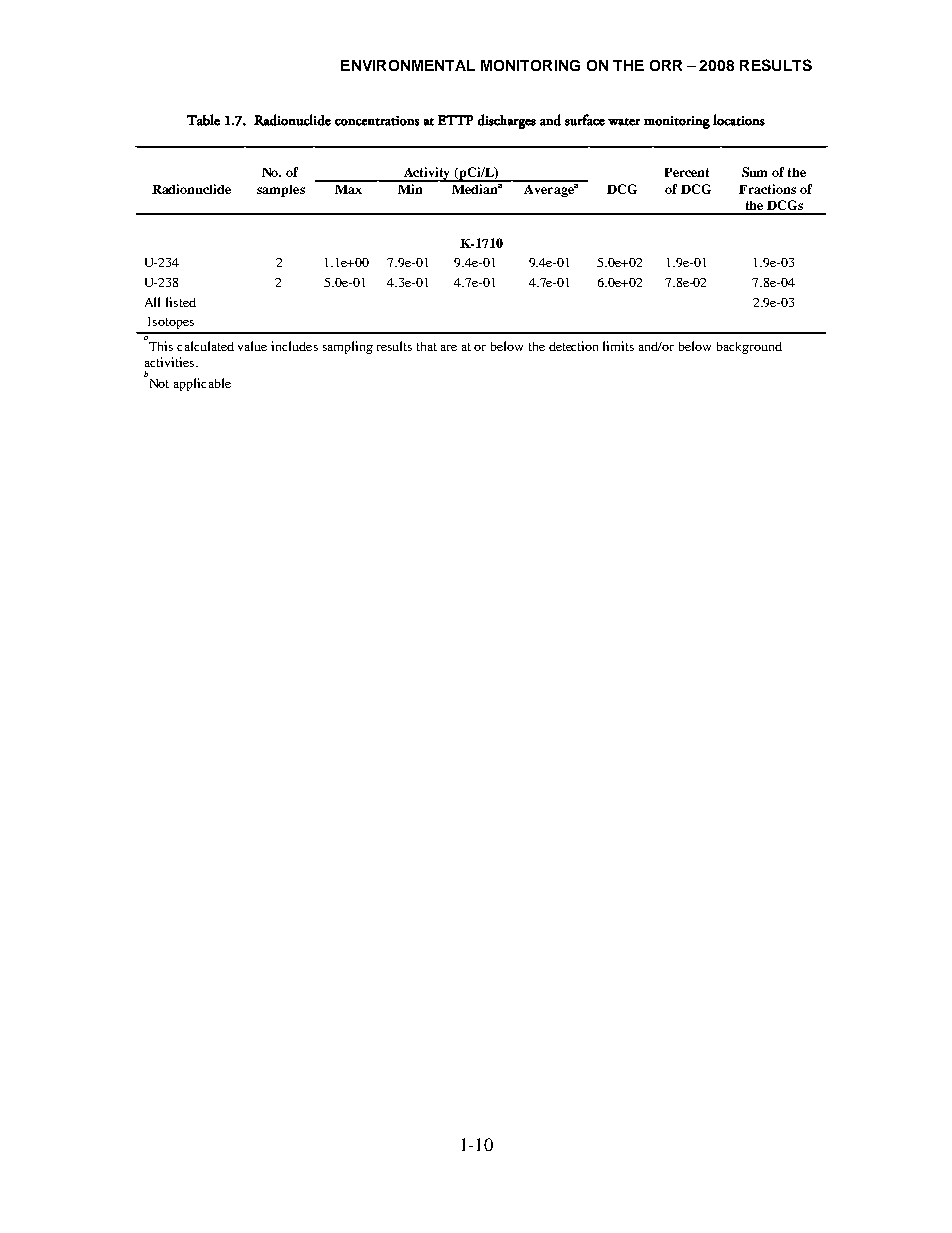 This screenshot has height=1233, width=952. Describe the element at coordinates (203, 120) in the screenshot. I see `Table` at that location.
